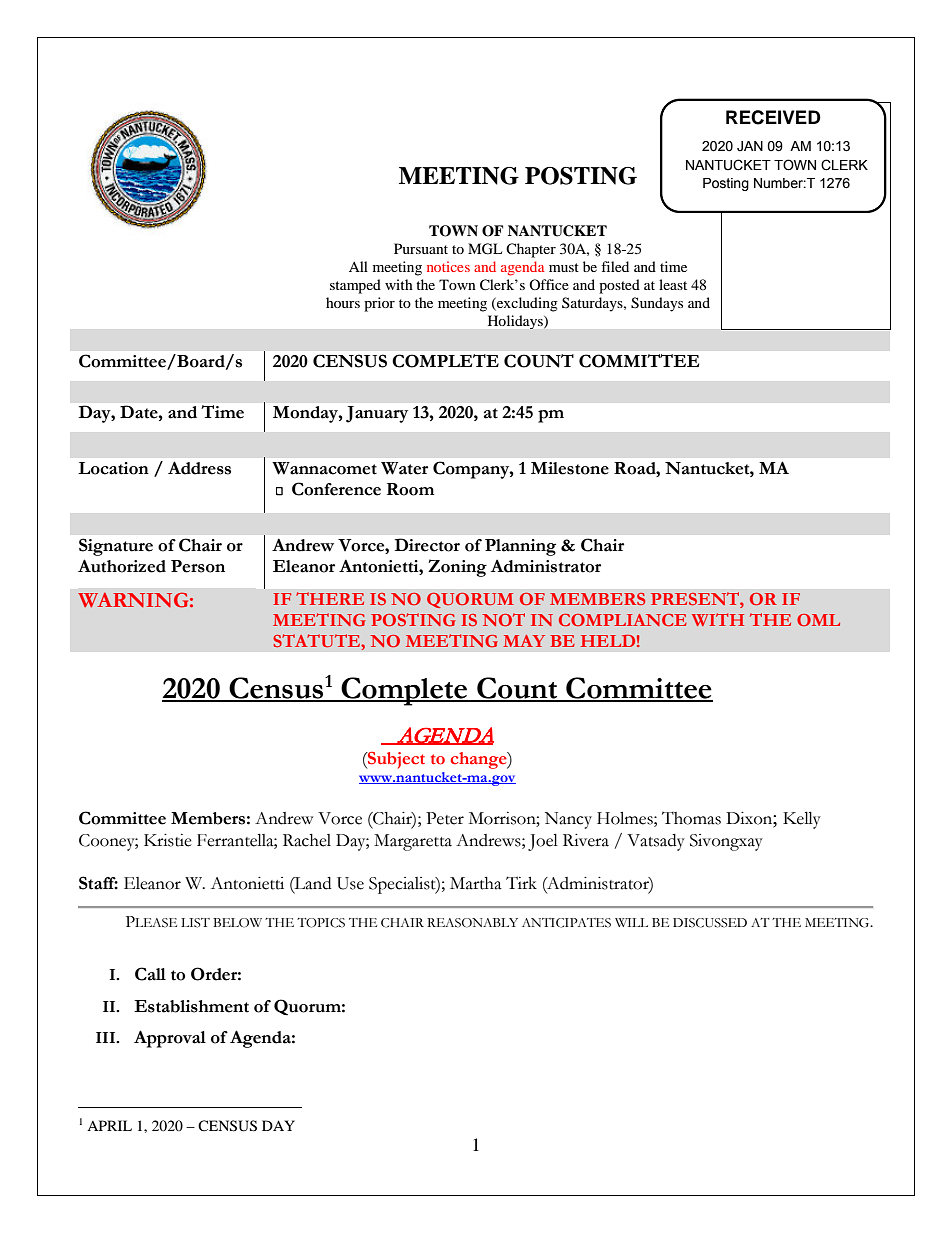  I want to click on Martha, so click(476, 883).
